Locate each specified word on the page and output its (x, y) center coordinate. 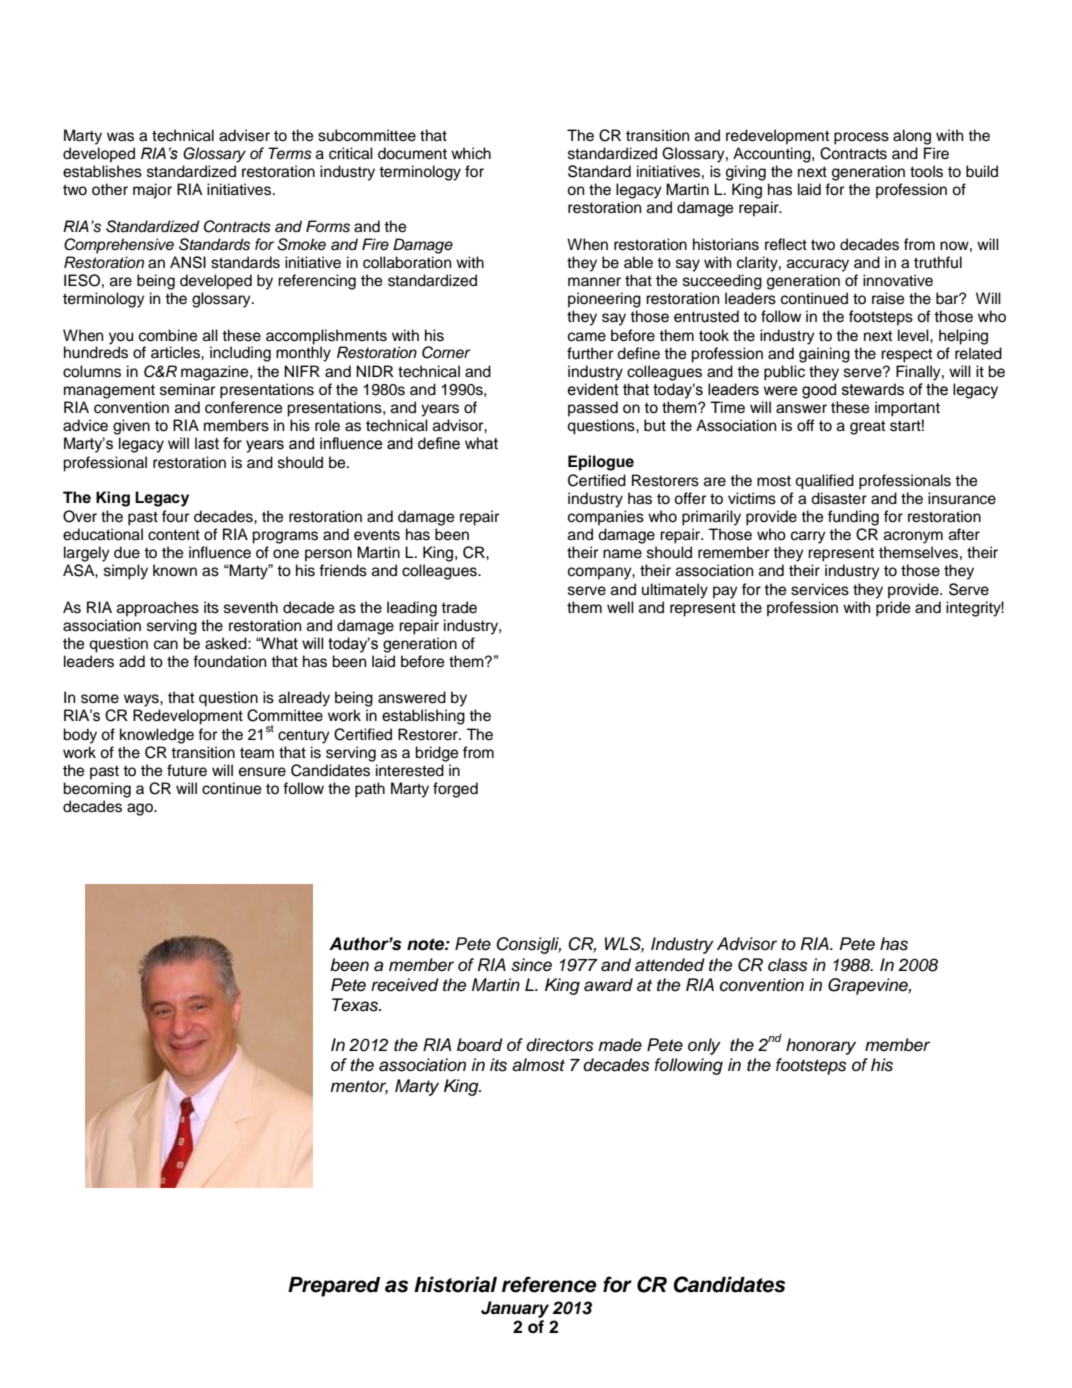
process (861, 138)
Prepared (334, 1287)
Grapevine (869, 986)
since (531, 965)
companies (606, 518)
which (471, 153)
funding (853, 518)
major (152, 191)
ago (141, 809)
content (174, 535)
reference (549, 1284)
